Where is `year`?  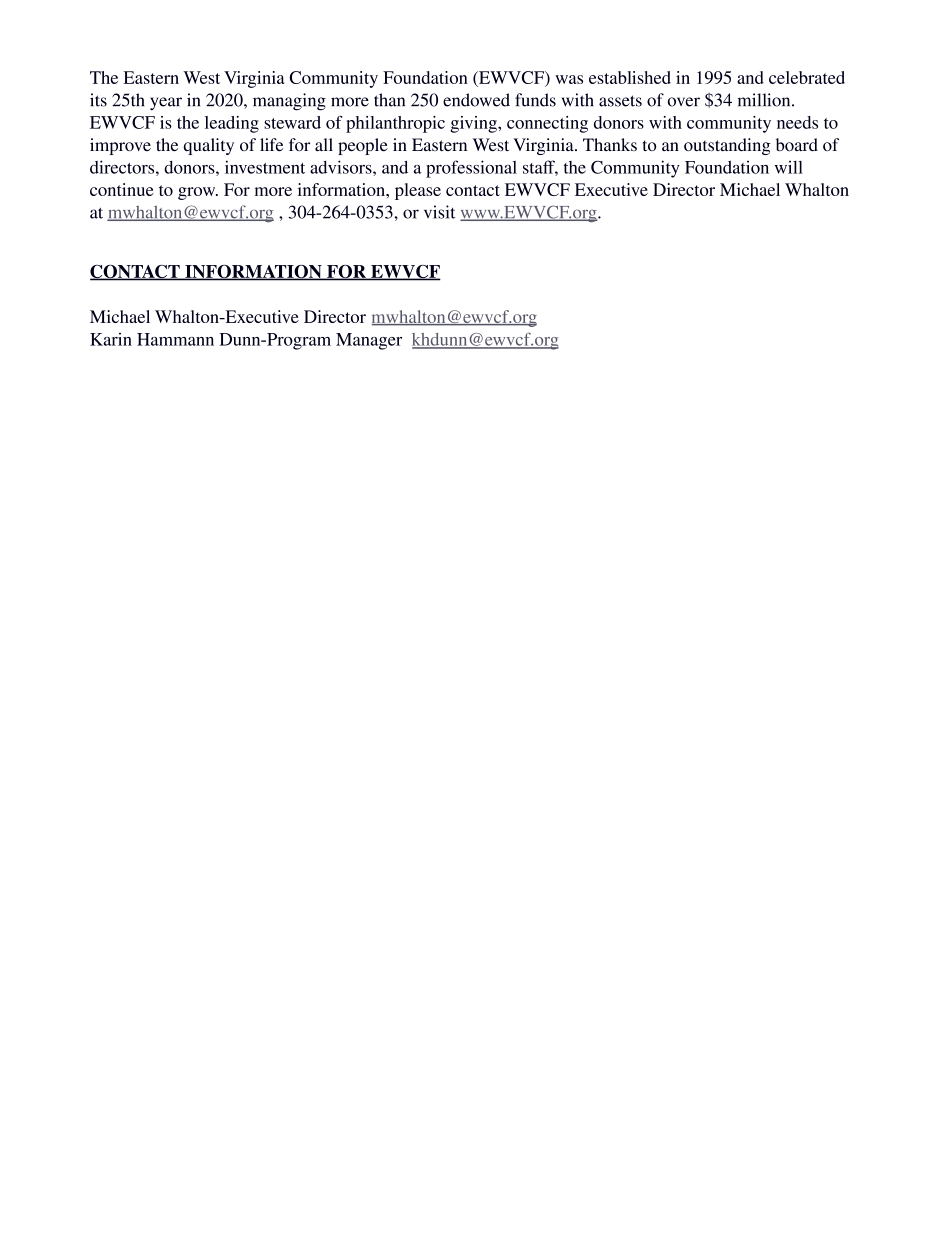 year is located at coordinates (166, 104).
